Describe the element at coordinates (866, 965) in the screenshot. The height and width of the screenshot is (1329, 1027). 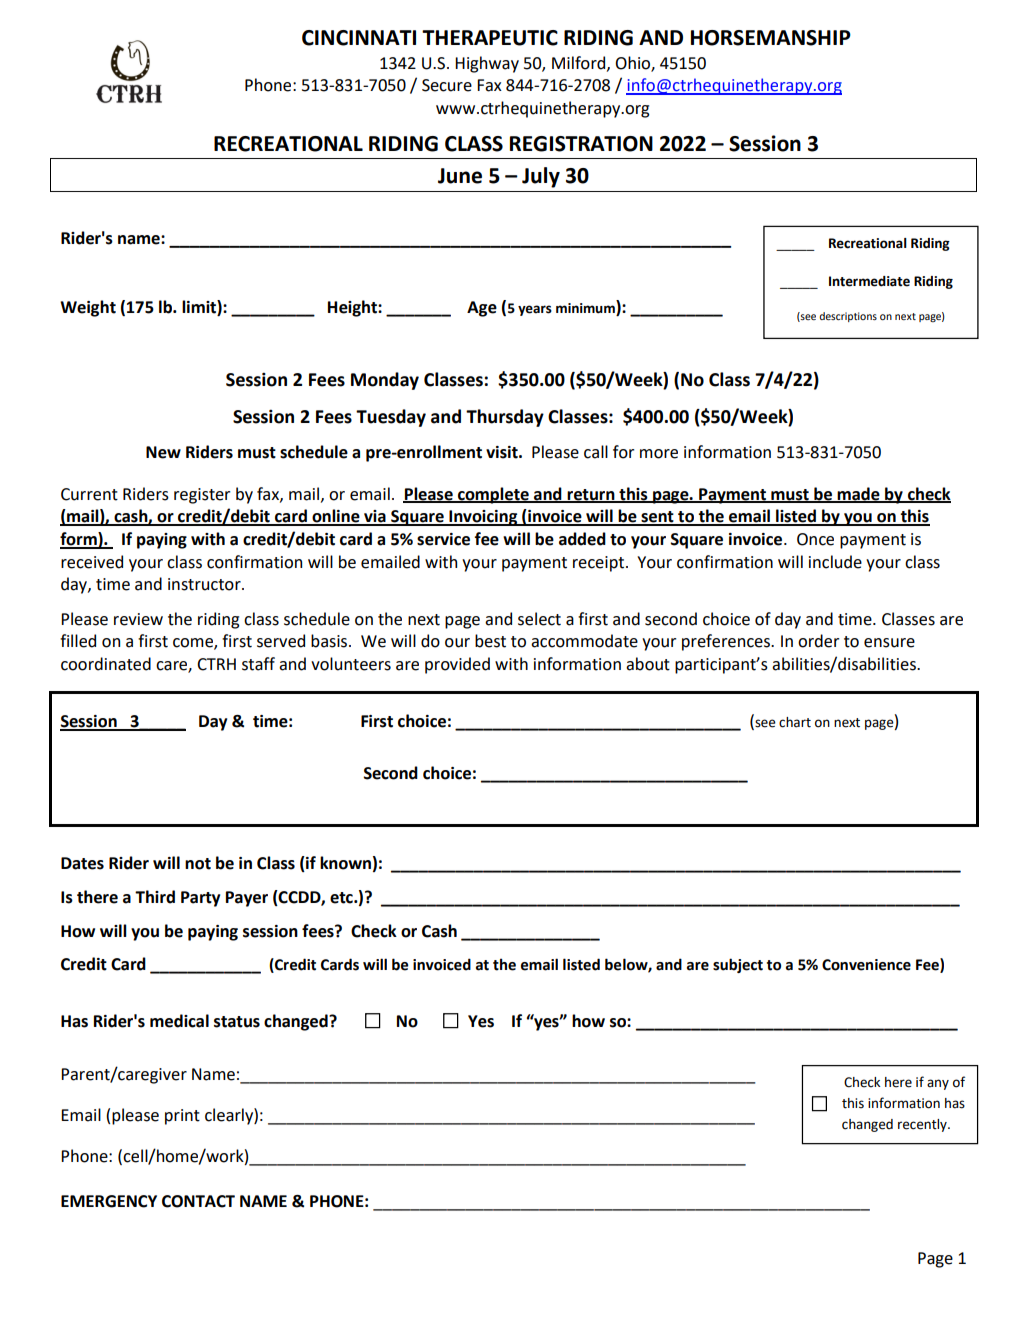
I see `Convenience` at that location.
